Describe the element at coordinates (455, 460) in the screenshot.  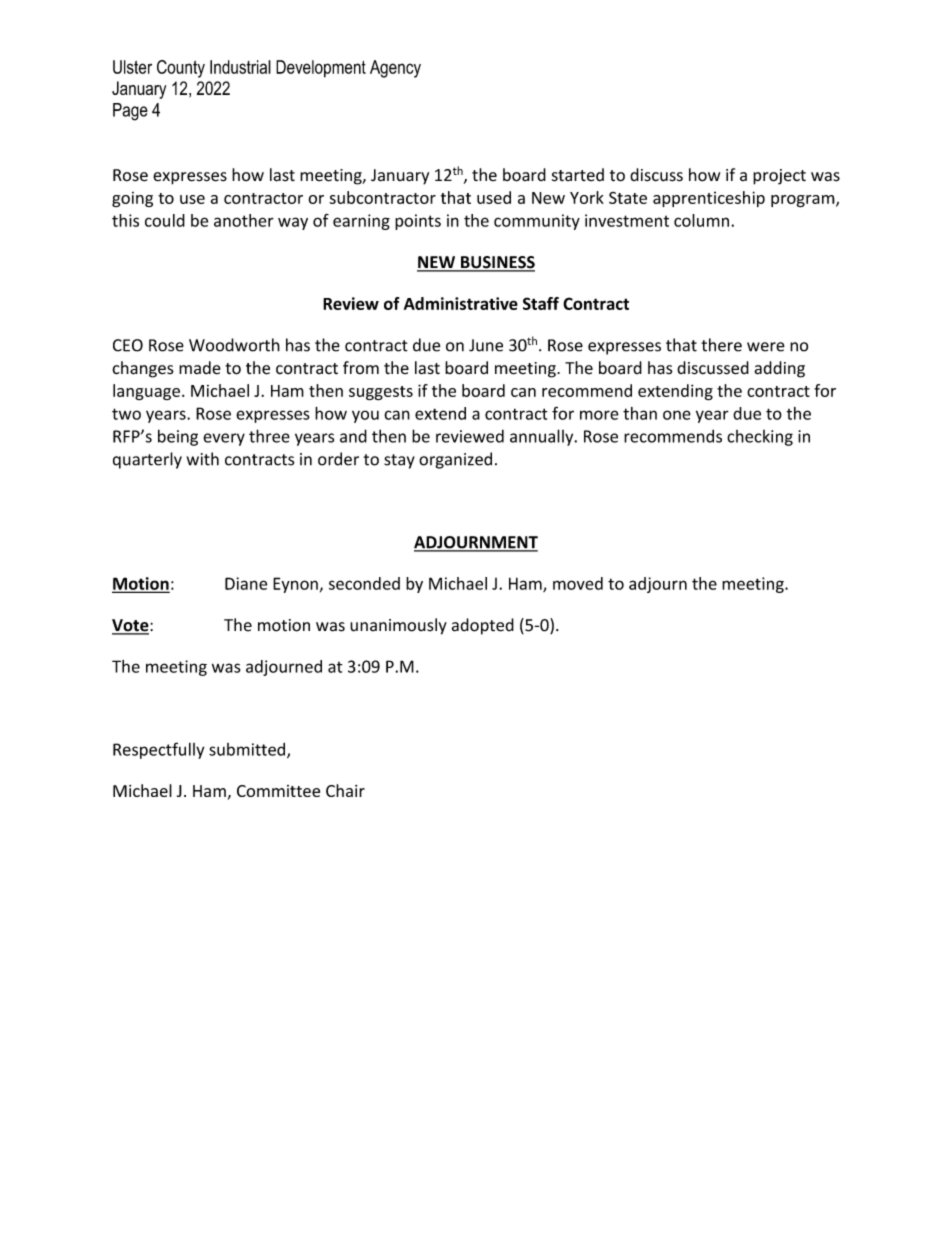
I see `organized` at that location.
